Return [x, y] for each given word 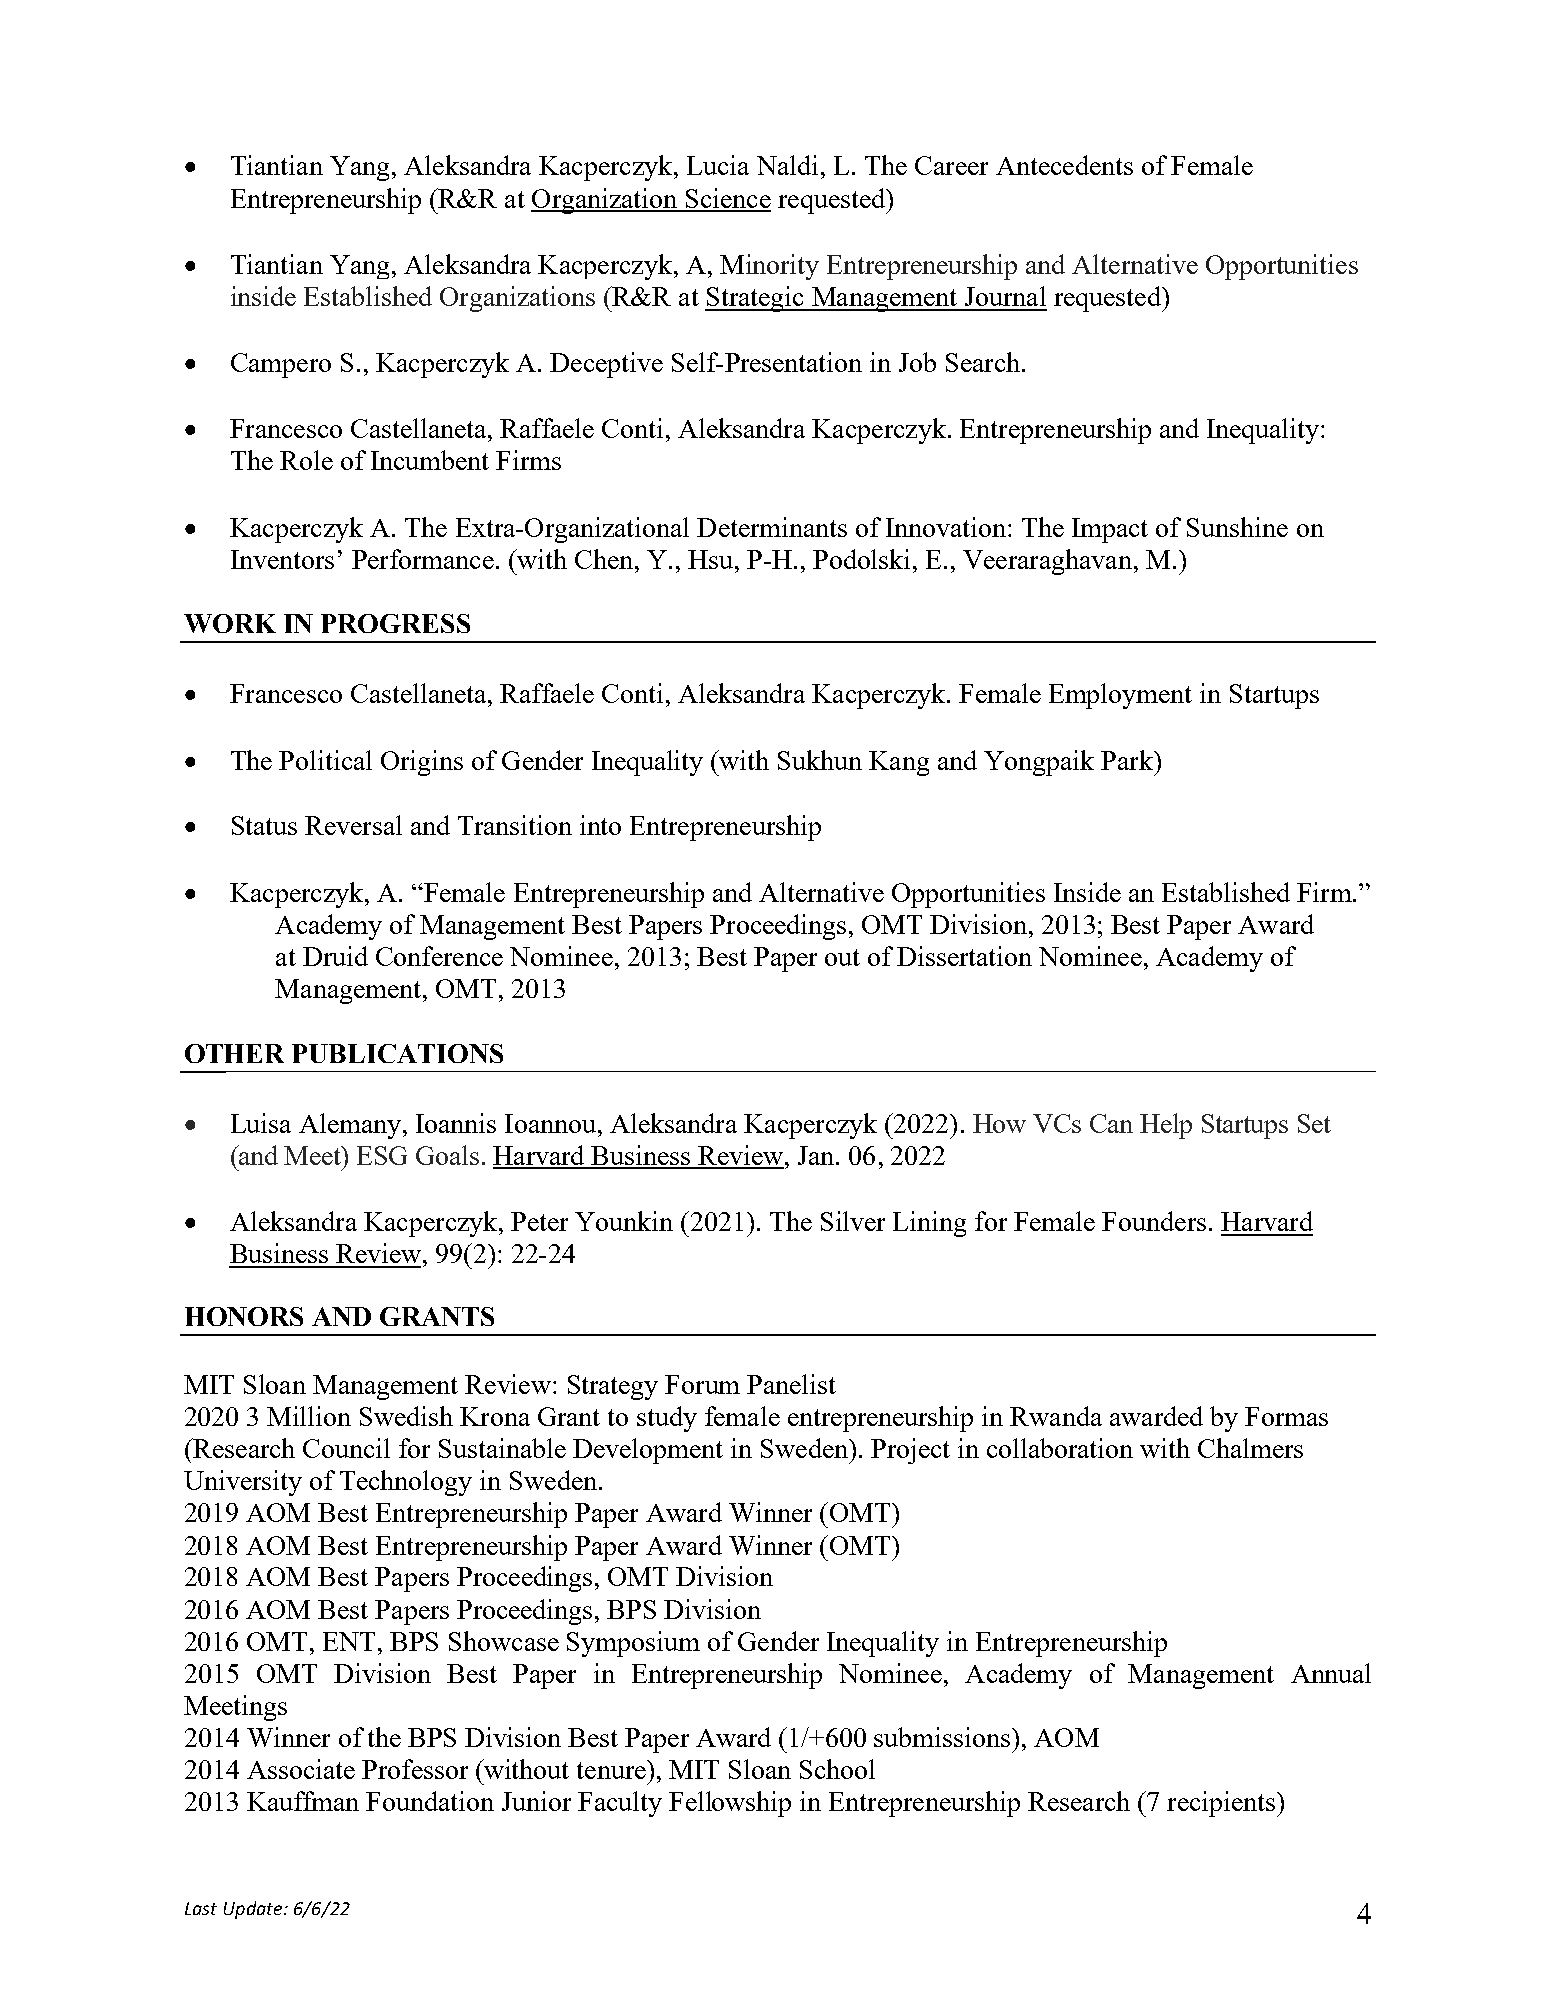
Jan [817, 1155]
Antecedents [1064, 165]
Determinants [772, 527]
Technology [406, 1483]
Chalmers [1250, 1448]
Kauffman [303, 1801]
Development [648, 1451]
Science [727, 199]
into [600, 825]
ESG [382, 1155]
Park [1128, 760]
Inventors [282, 559]
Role [306, 460]
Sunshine [1237, 527]
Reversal [353, 825]
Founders [1154, 1221]
